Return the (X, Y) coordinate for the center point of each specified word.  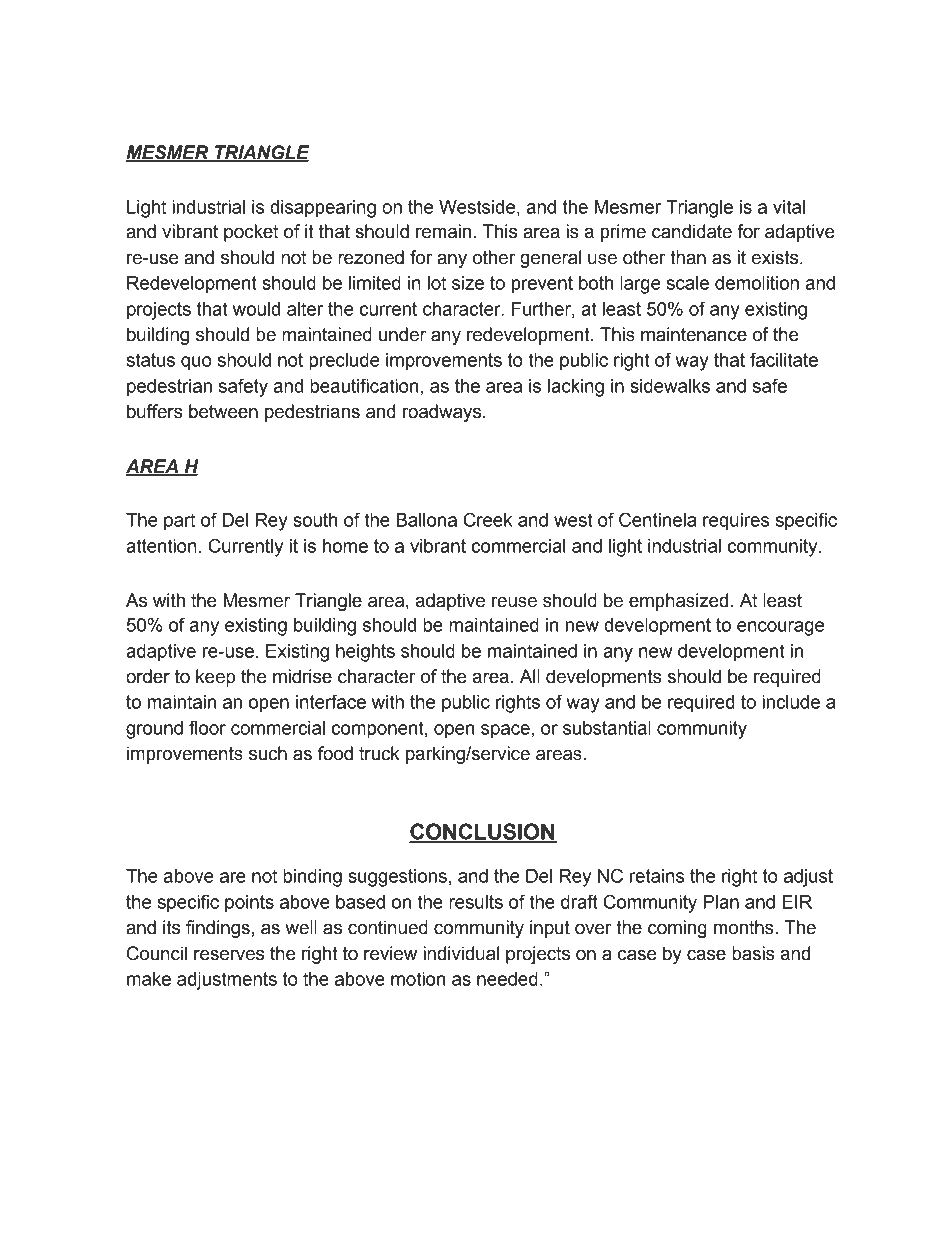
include (791, 702)
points (249, 904)
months (745, 927)
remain (443, 231)
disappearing (323, 209)
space (505, 731)
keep (215, 678)
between (223, 411)
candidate (692, 231)
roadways (442, 413)
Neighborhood (209, 1139)
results (476, 902)
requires (736, 522)
